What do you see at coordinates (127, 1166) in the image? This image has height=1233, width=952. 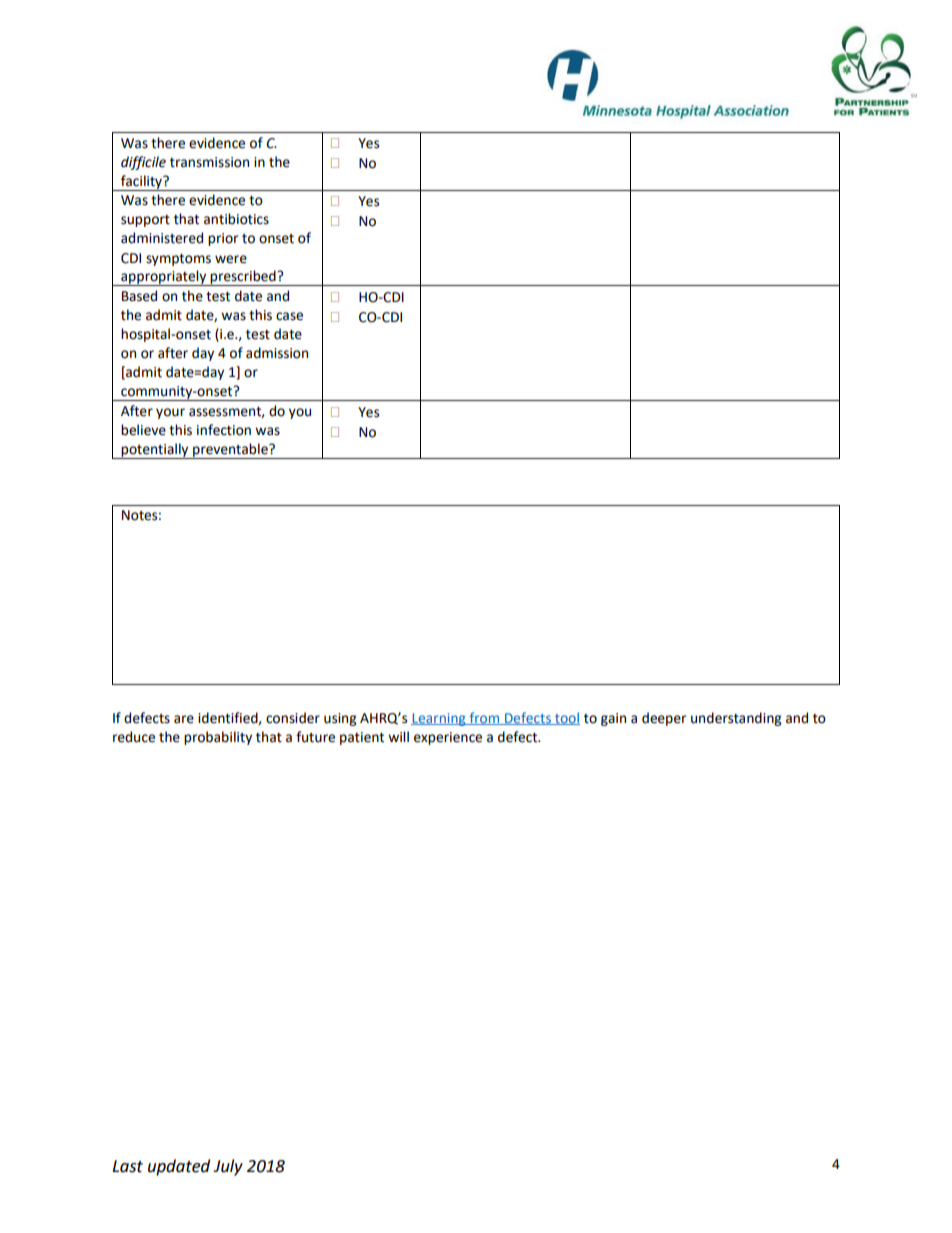 I see `Last` at bounding box center [127, 1166].
